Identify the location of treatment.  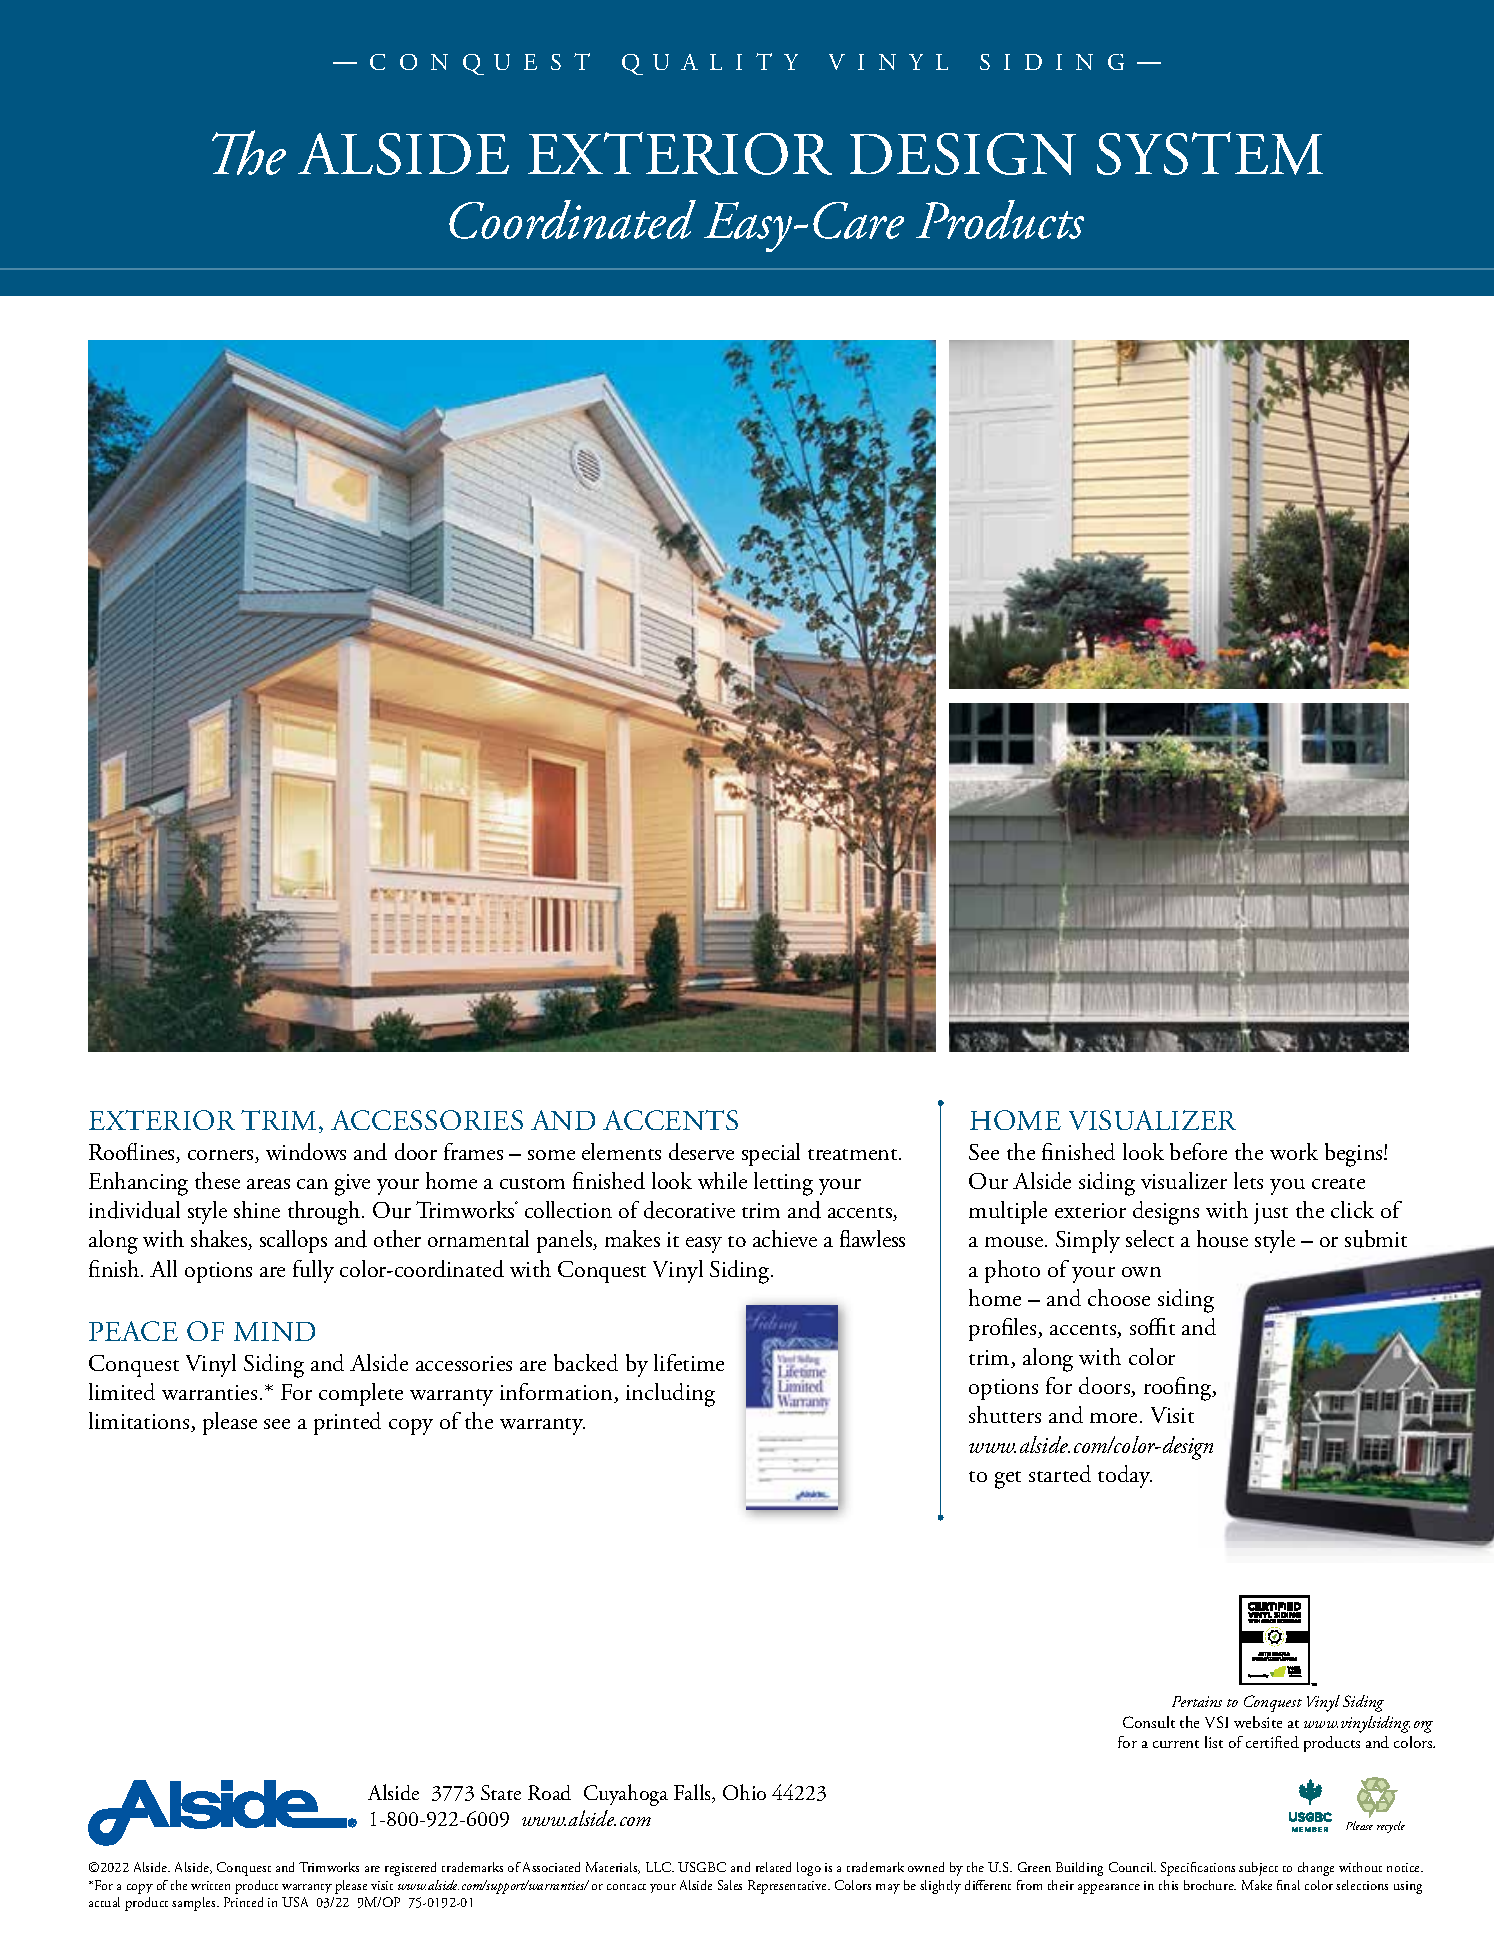
(854, 1154).
